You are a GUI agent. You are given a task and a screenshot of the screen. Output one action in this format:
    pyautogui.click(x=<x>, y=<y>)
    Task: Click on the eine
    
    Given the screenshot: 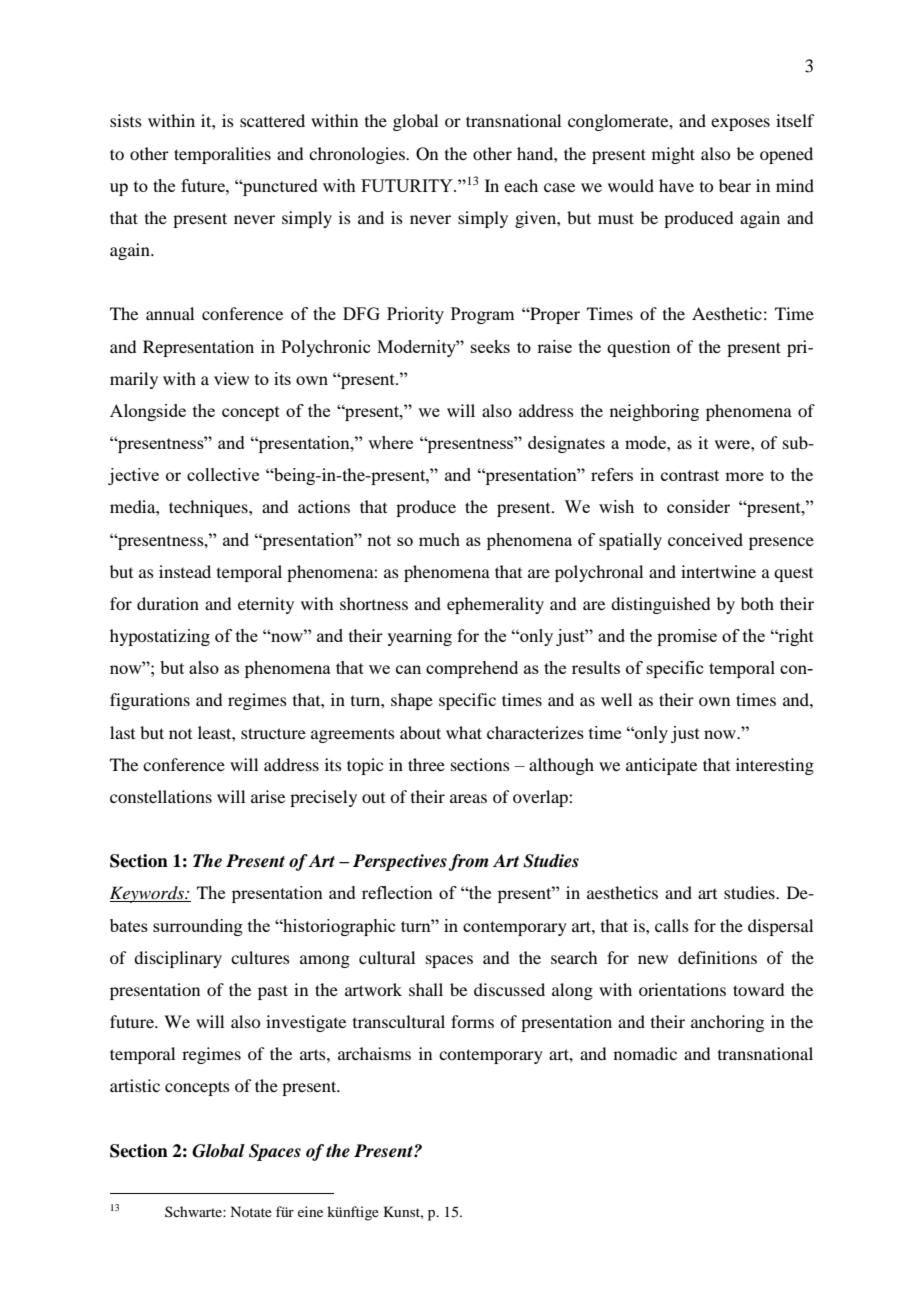 What is the action you would take?
    pyautogui.click(x=310, y=1211)
